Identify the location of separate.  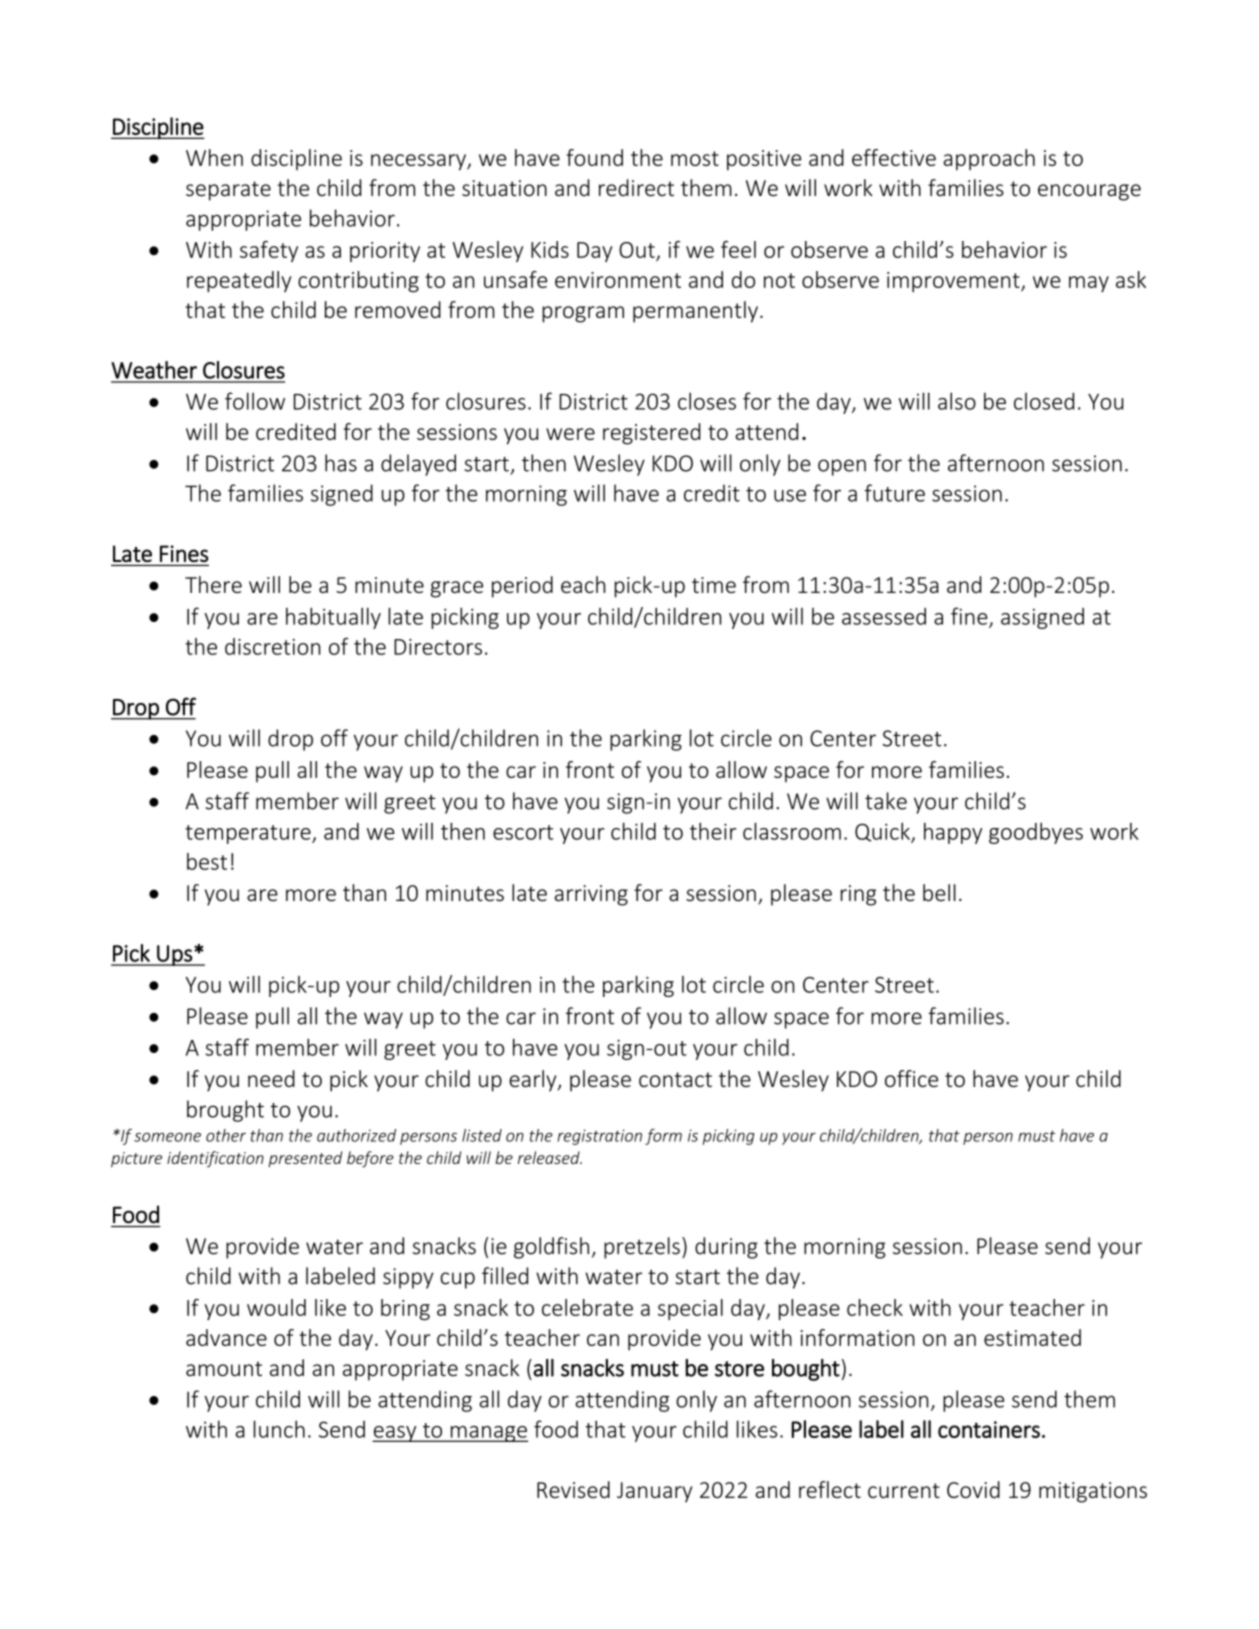
(228, 191).
